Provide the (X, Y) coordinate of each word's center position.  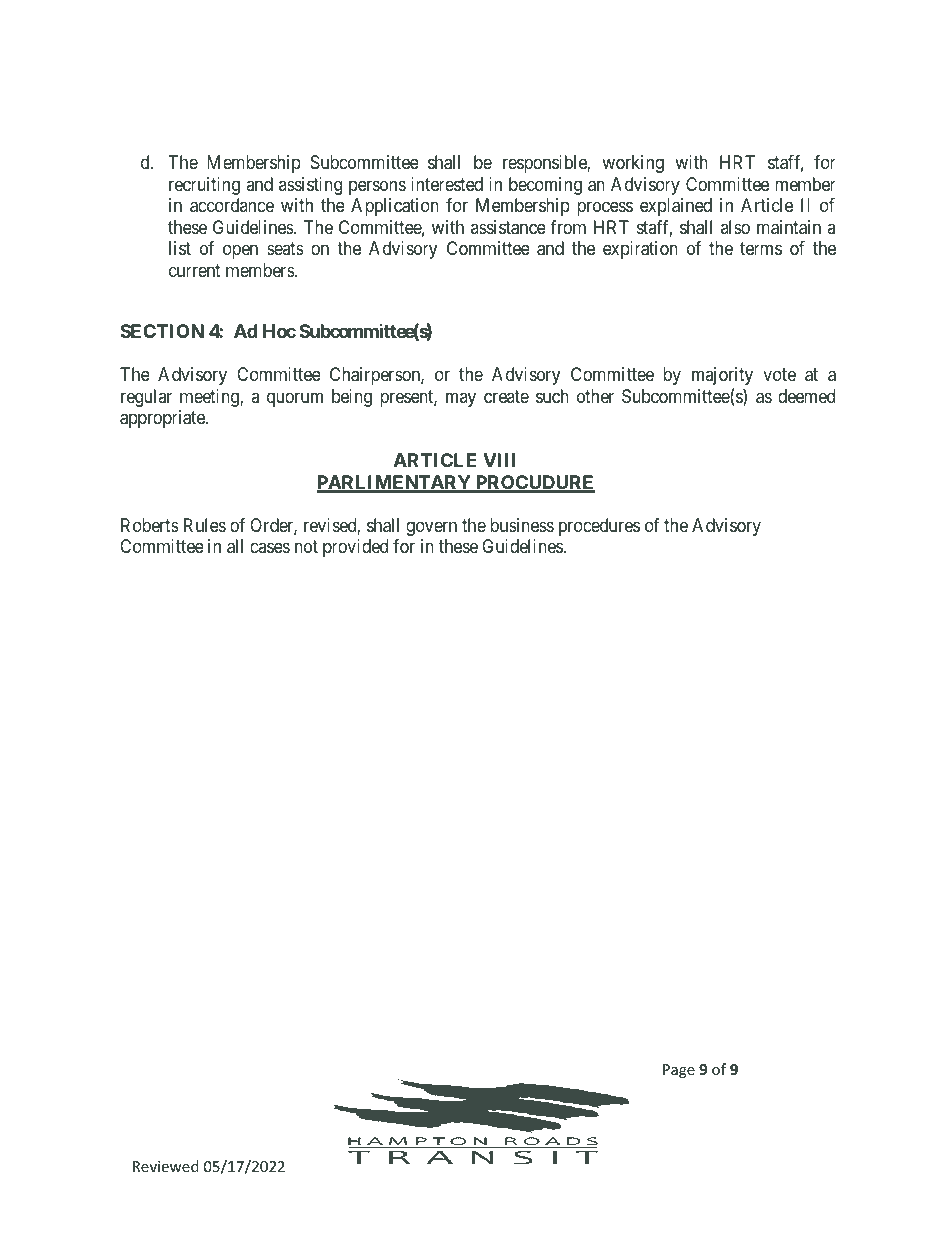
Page (679, 1071)
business (522, 525)
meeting (210, 398)
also (735, 227)
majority (722, 376)
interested (447, 184)
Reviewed (166, 1166)
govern (431, 528)
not (306, 546)
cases (270, 548)
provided (355, 548)
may (461, 399)
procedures (599, 527)
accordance (232, 205)
